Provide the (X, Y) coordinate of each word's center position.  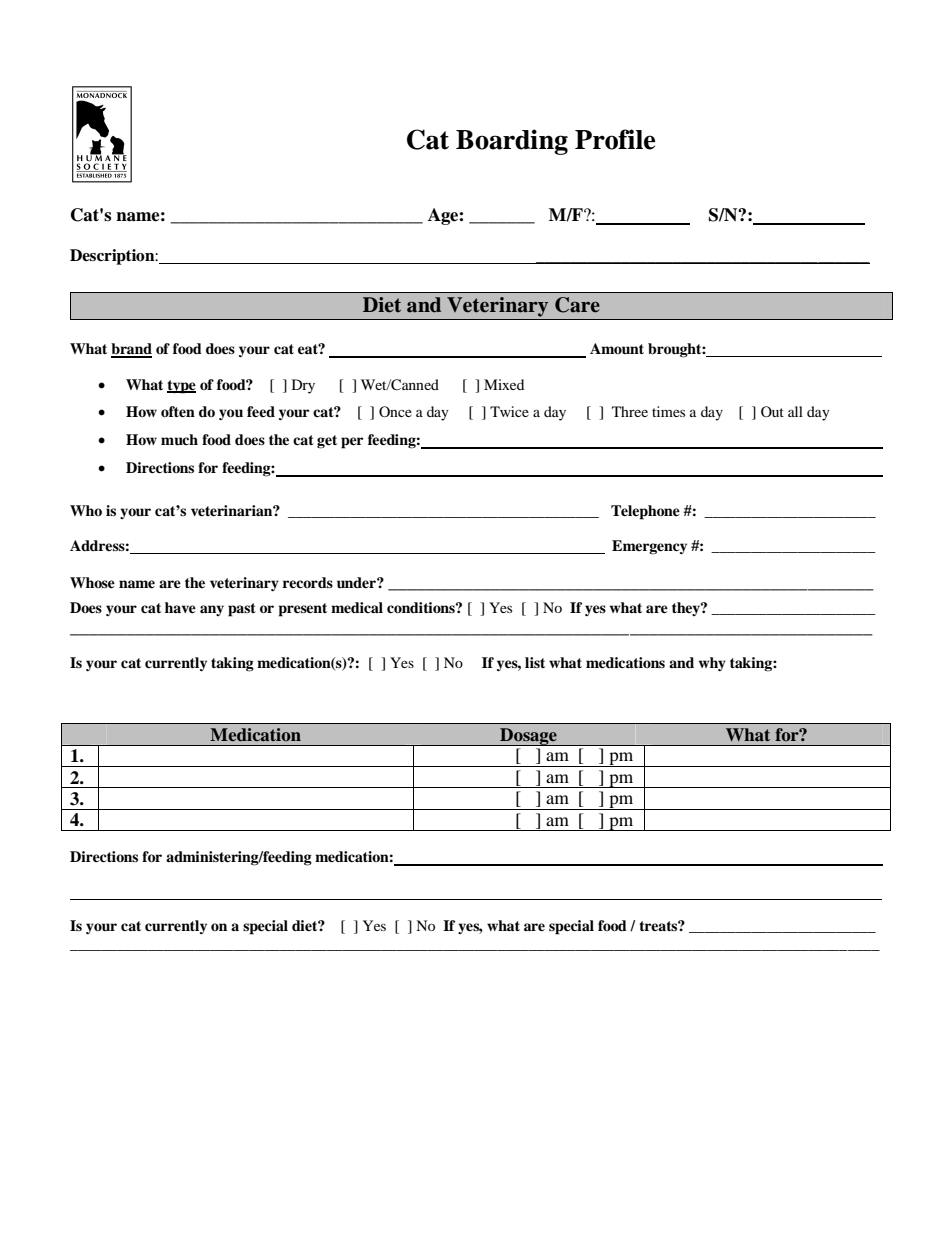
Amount (617, 348)
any (212, 610)
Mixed (504, 384)
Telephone (645, 512)
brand (131, 350)
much (179, 440)
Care (577, 305)
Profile (615, 139)
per (352, 443)
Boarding (512, 142)
